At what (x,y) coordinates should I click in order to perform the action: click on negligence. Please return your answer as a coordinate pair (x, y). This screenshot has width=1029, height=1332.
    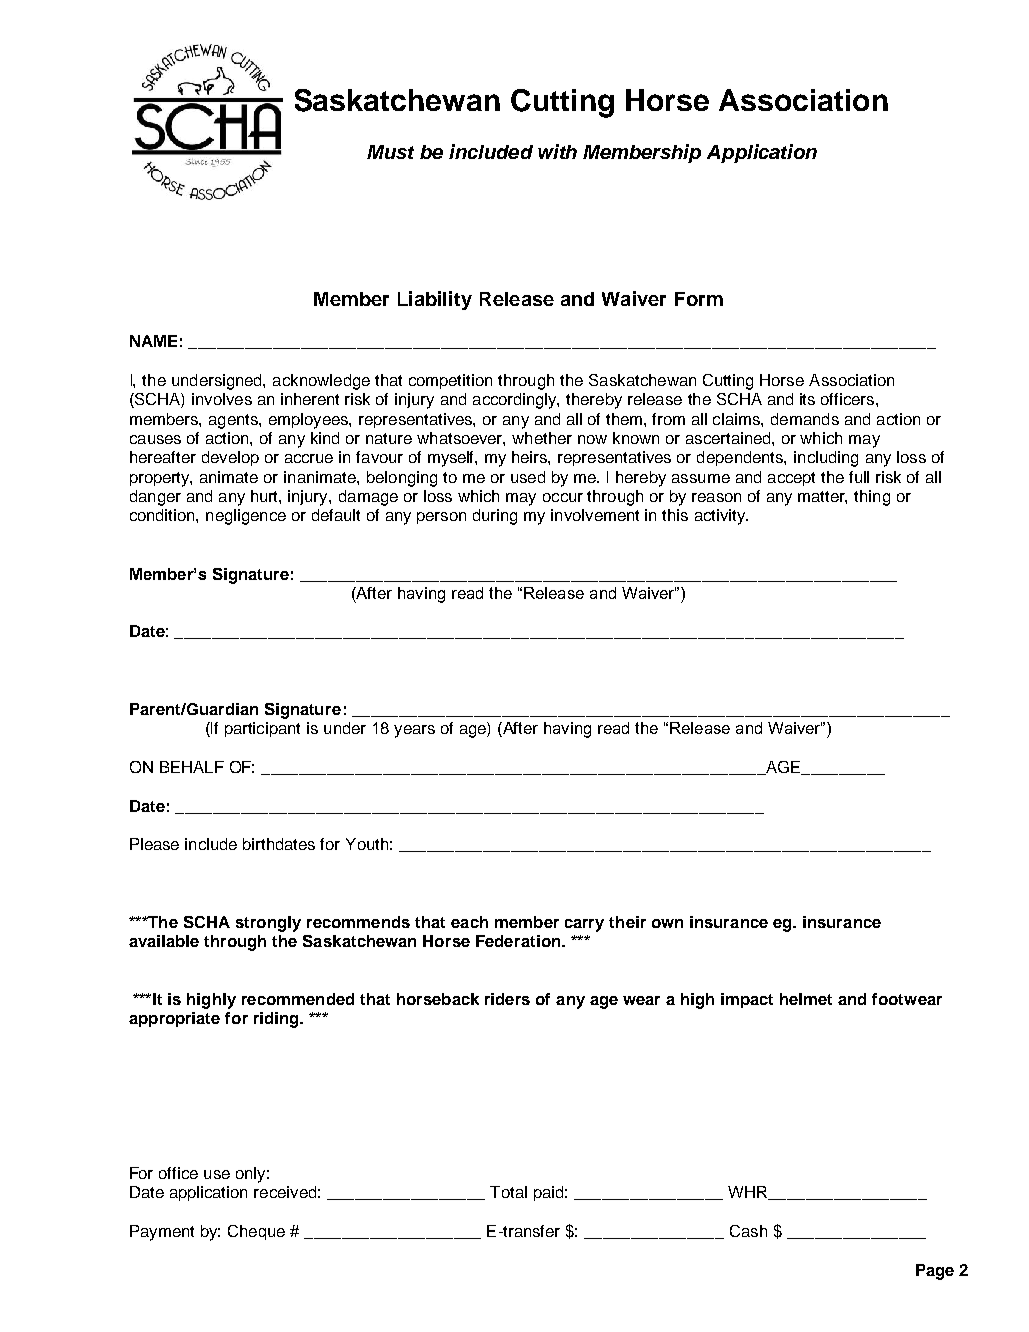
    Looking at the image, I should click on (246, 517).
